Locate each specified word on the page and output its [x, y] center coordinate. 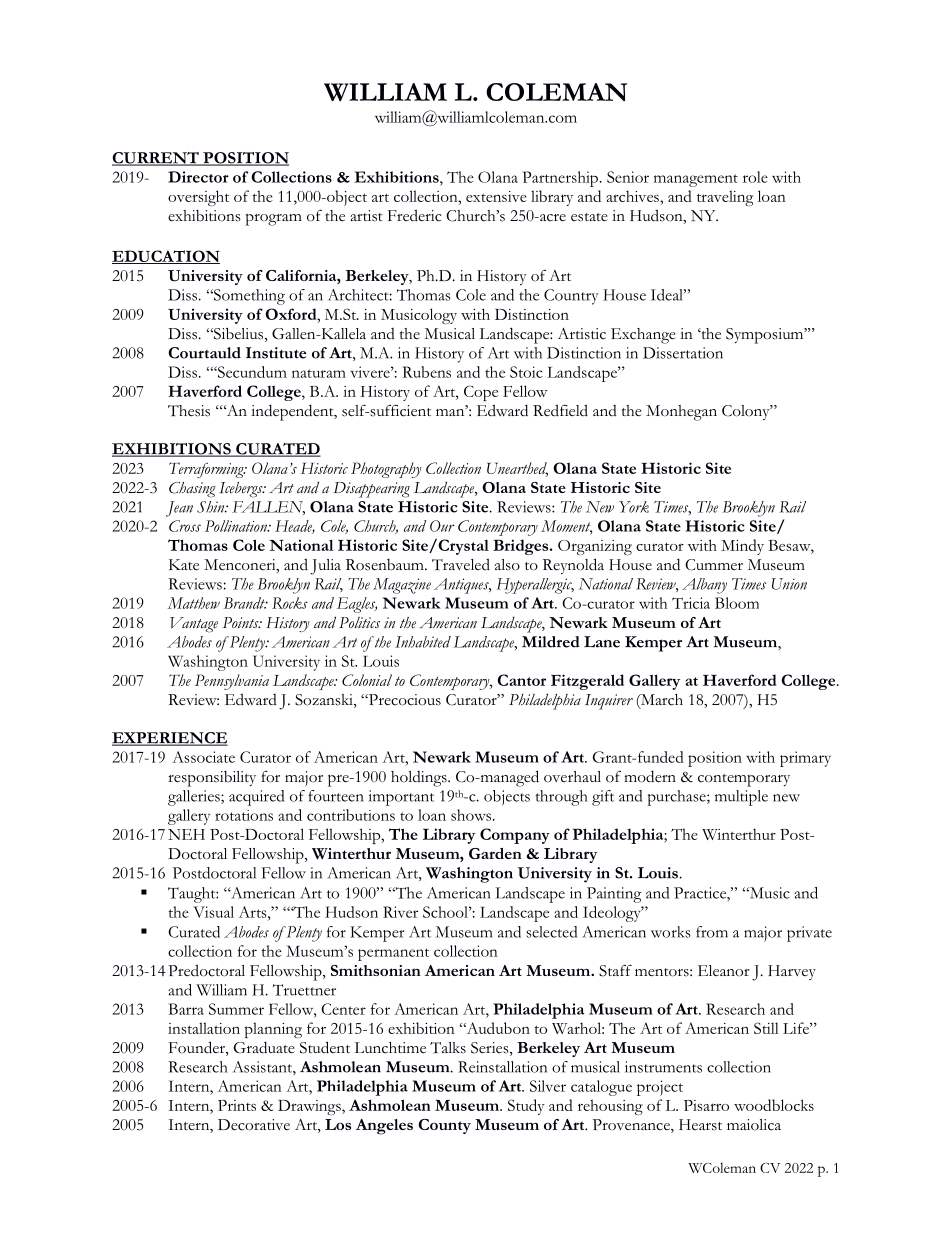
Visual [213, 912]
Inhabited [423, 642]
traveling [725, 198]
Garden [495, 853]
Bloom [737, 603]
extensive [496, 196]
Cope [481, 393]
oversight [198, 198]
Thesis [189, 411]
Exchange [643, 336]
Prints [237, 1105]
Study [526, 1107]
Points [242, 622]
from [712, 932]
